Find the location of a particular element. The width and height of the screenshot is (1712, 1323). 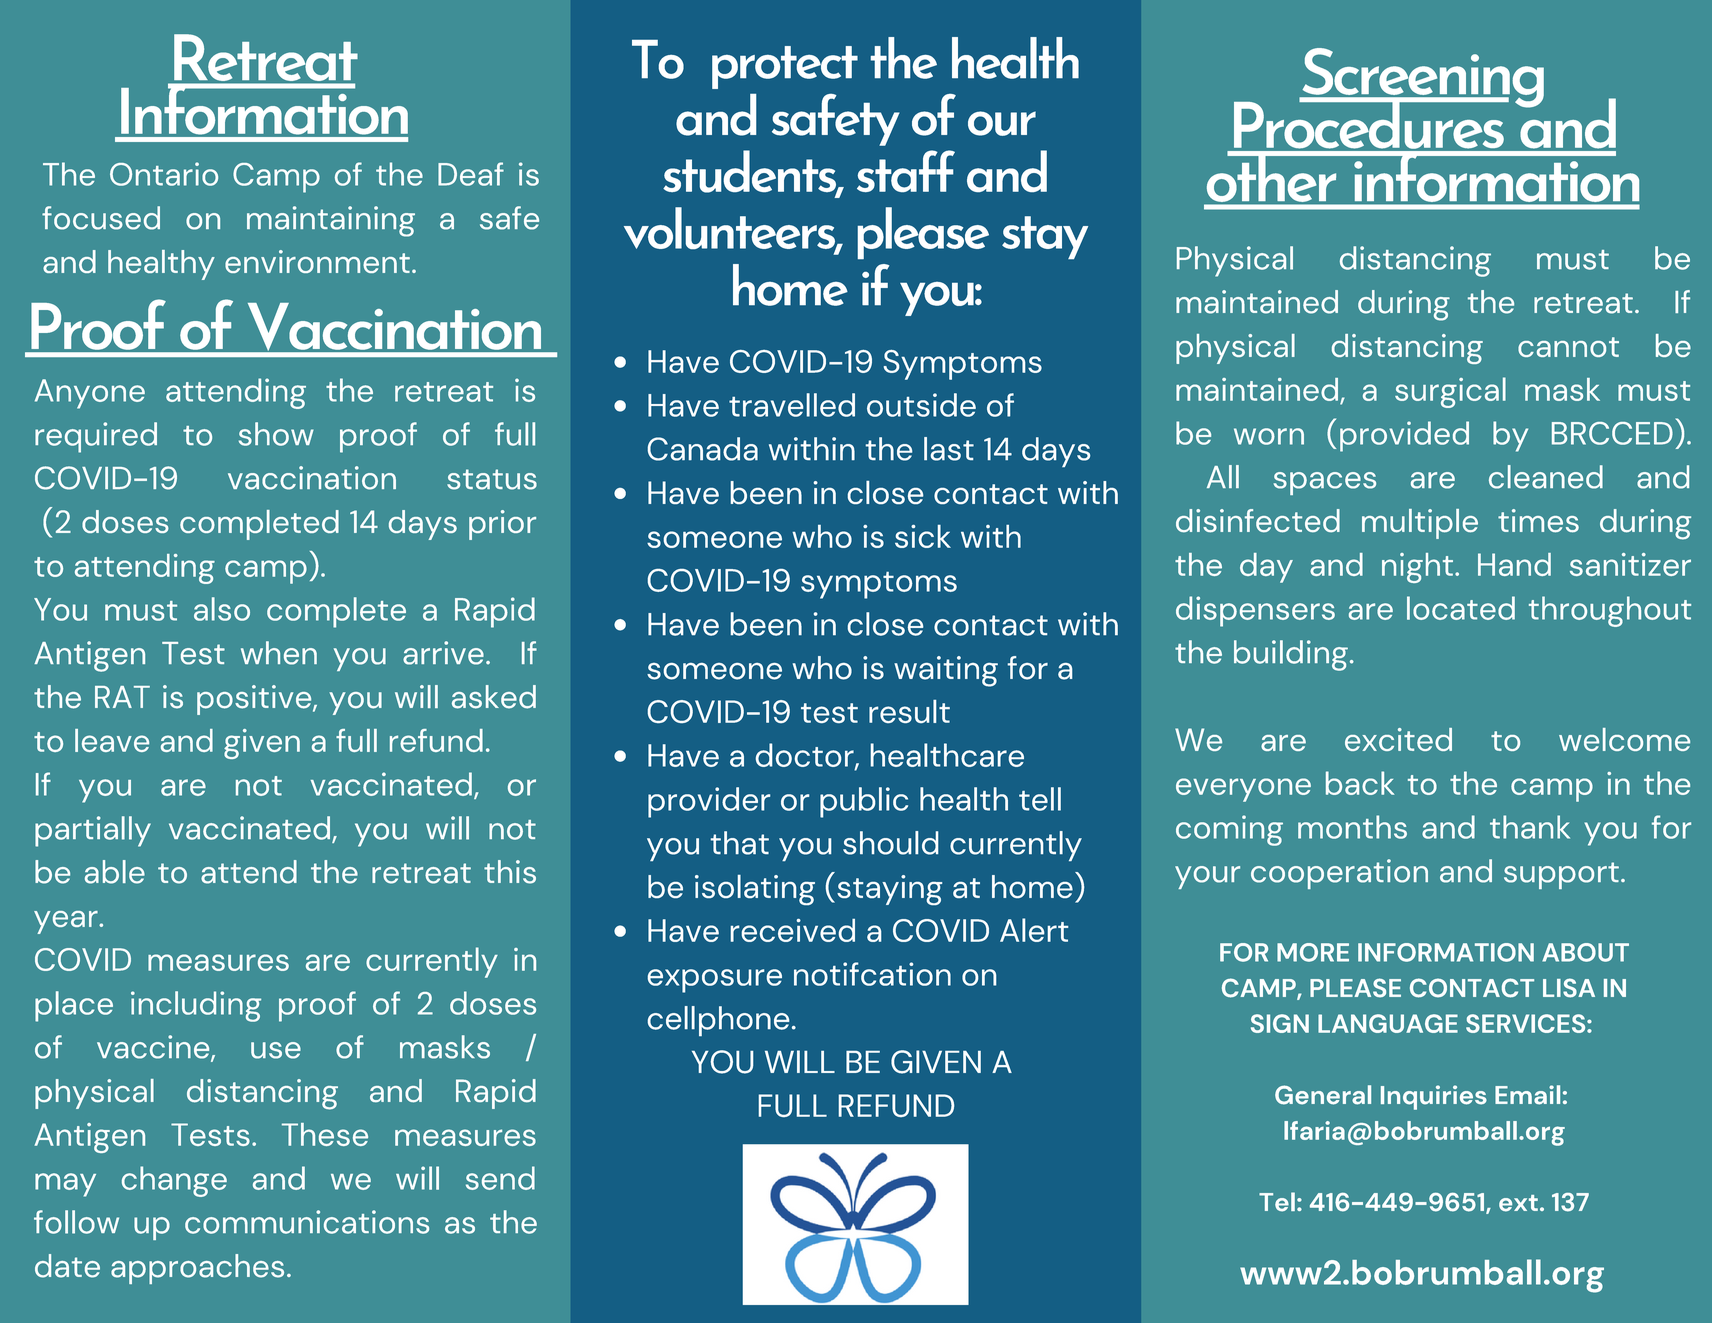

staff is located at coordinates (906, 171).
